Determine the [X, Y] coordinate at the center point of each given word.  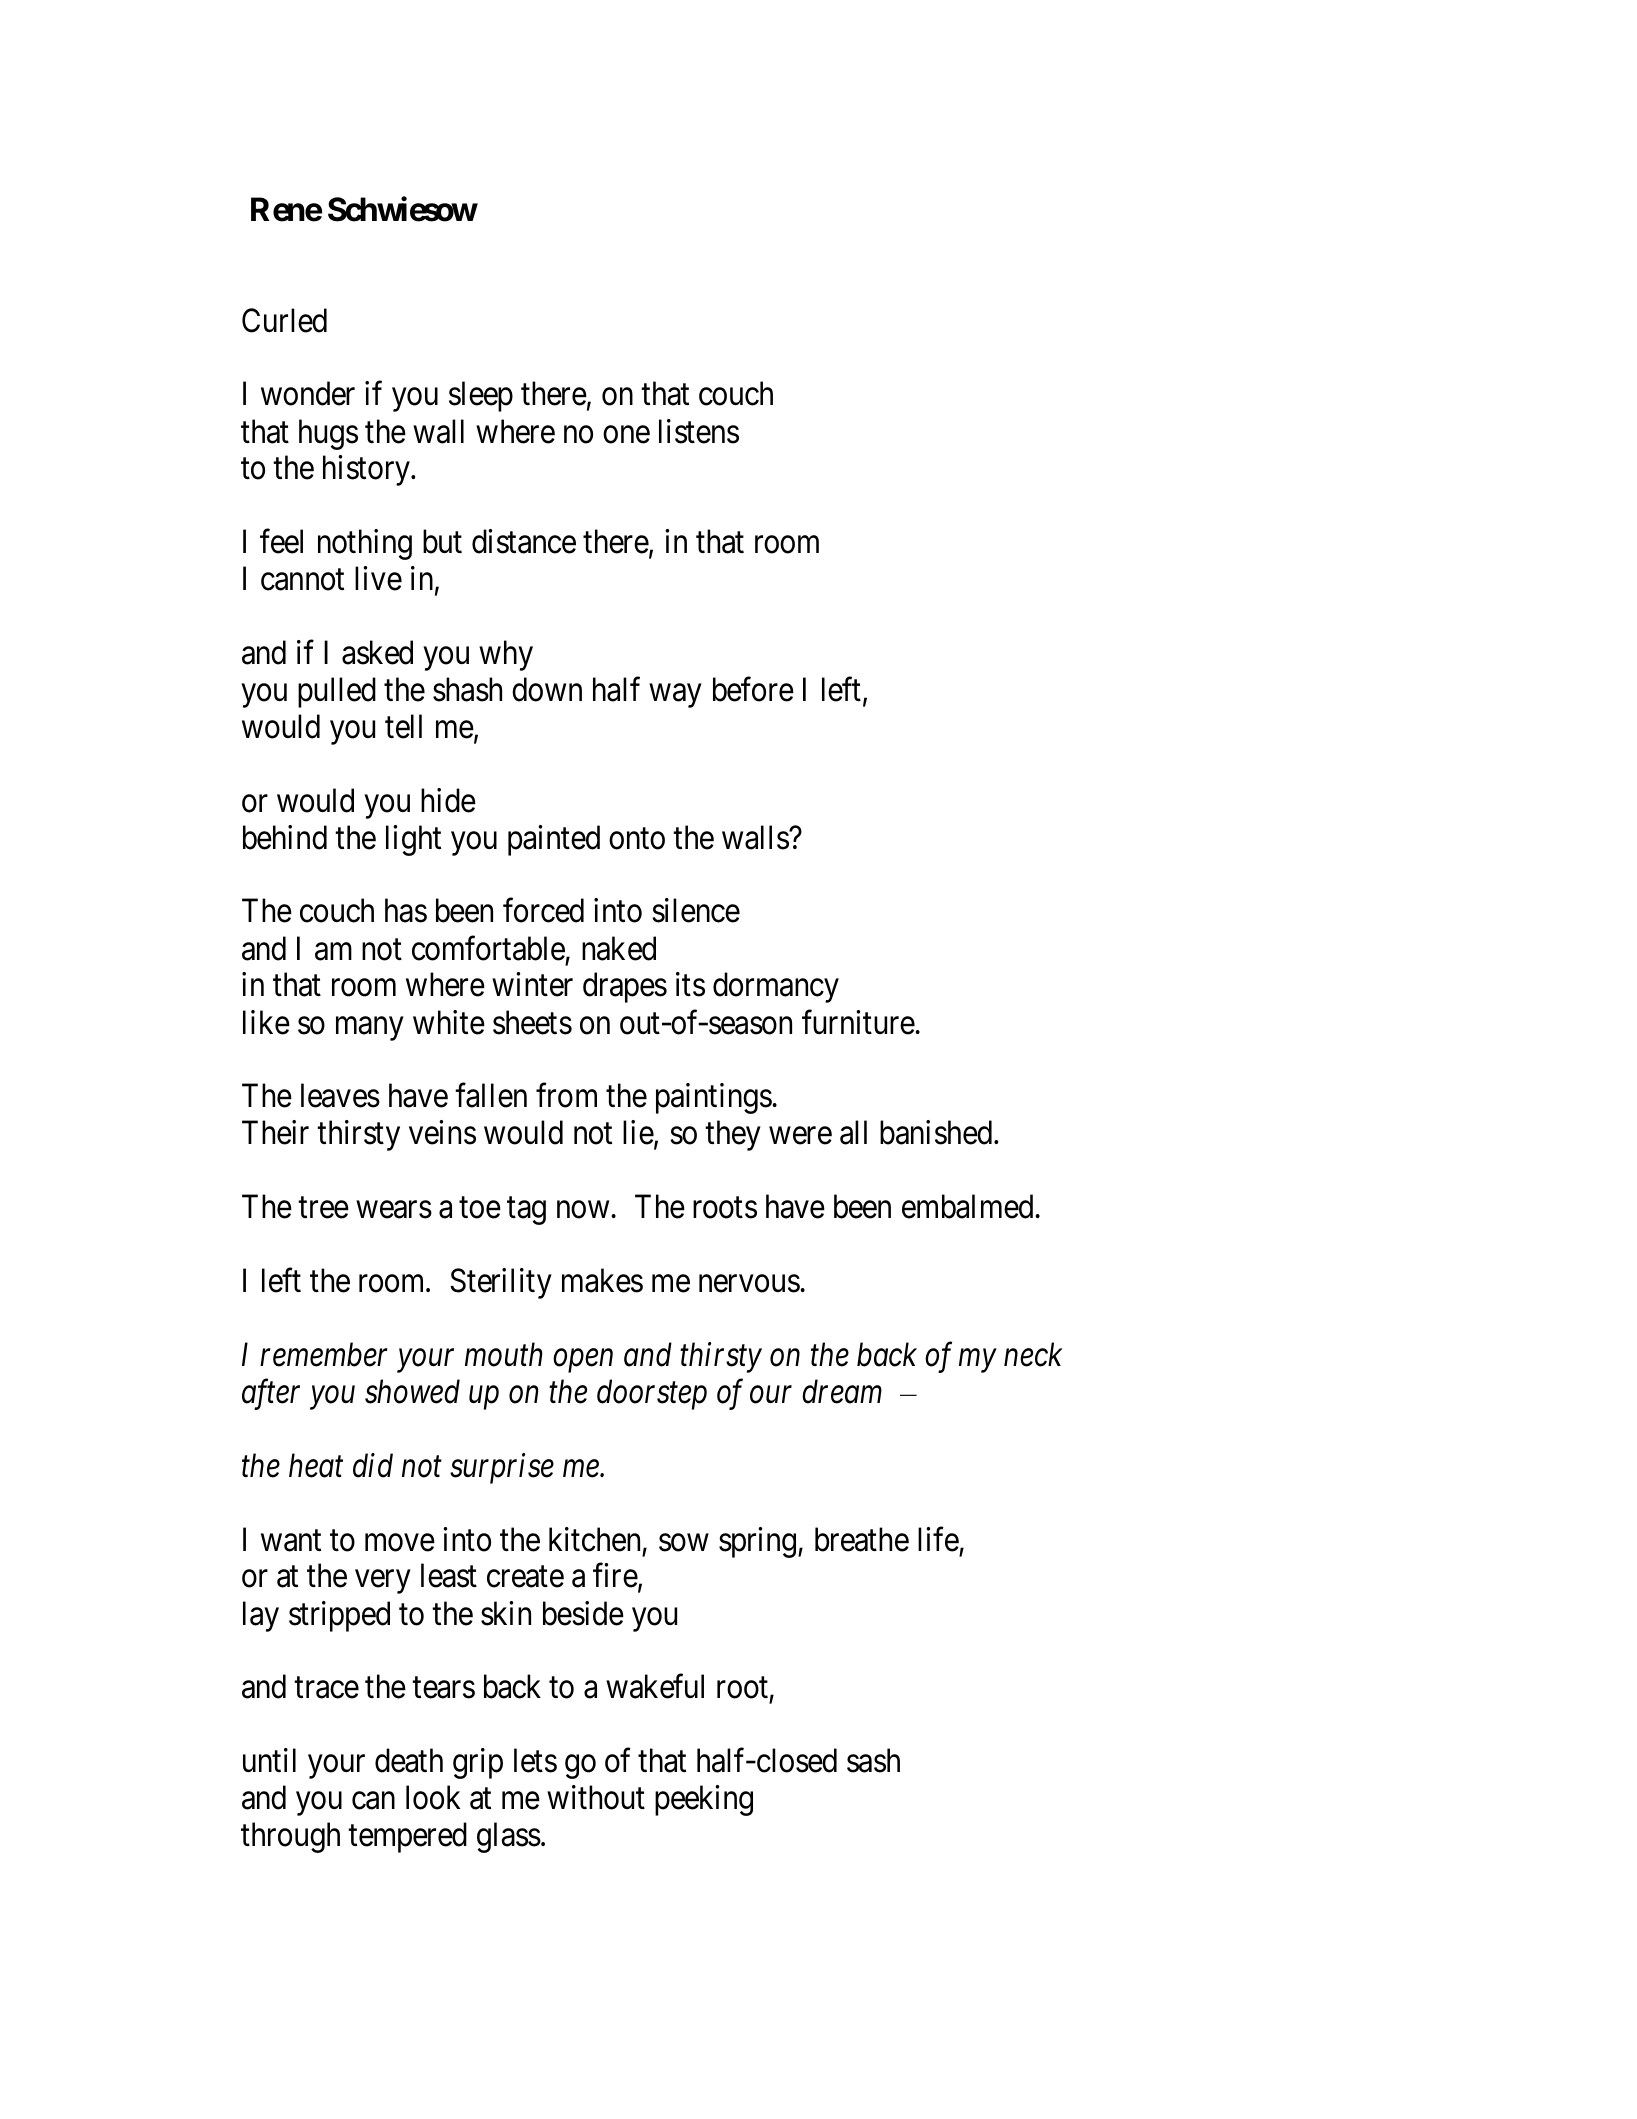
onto [637, 839]
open [583, 1361]
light [413, 840]
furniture [859, 1022]
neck [1033, 1354]
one [626, 435]
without [596, 1797]
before [753, 689]
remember [324, 1354]
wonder [308, 394]
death [409, 1760]
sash [873, 1760]
